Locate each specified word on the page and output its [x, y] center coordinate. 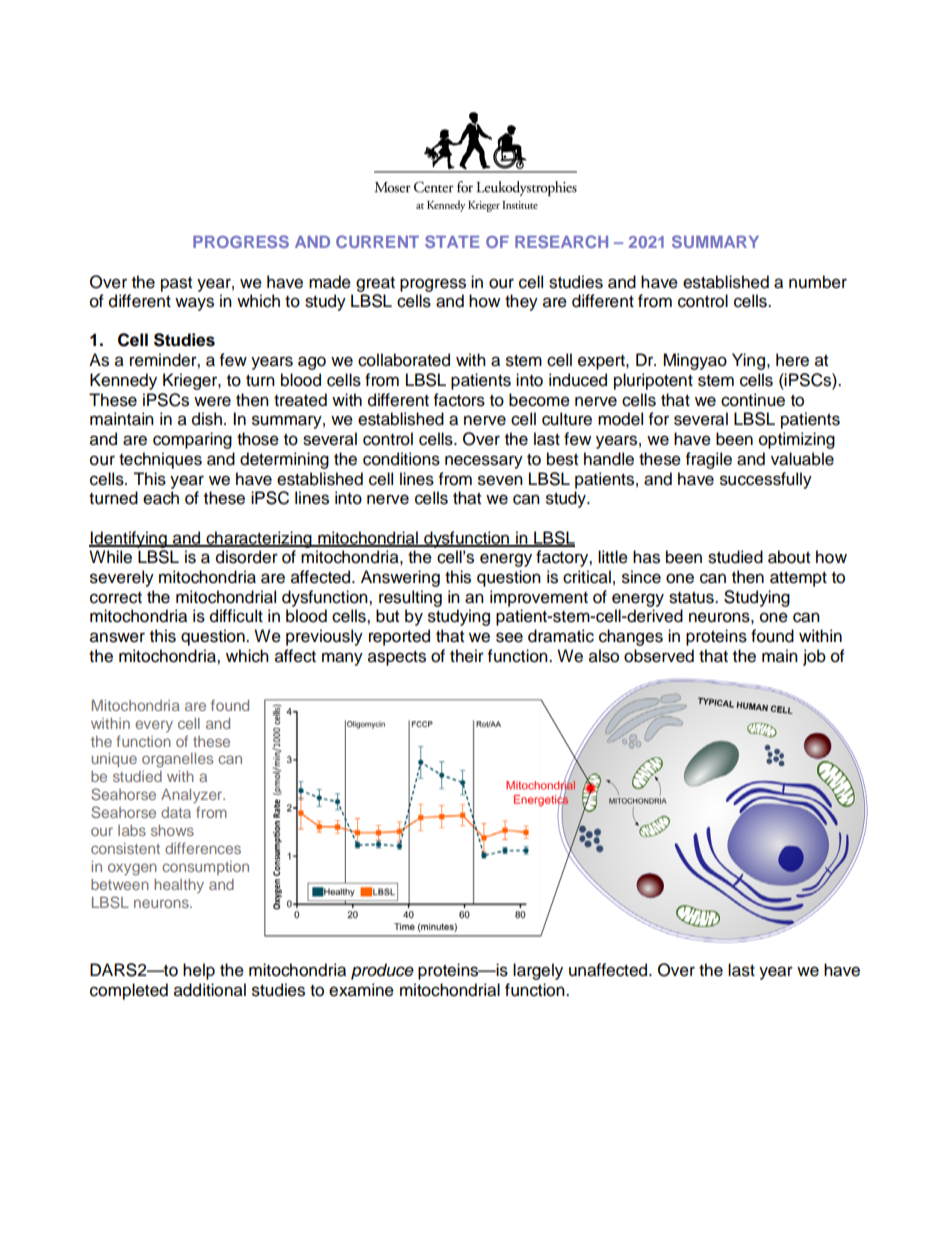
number [818, 282]
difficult [236, 616]
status [692, 598]
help [199, 971]
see [509, 637]
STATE [452, 241]
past [176, 284]
